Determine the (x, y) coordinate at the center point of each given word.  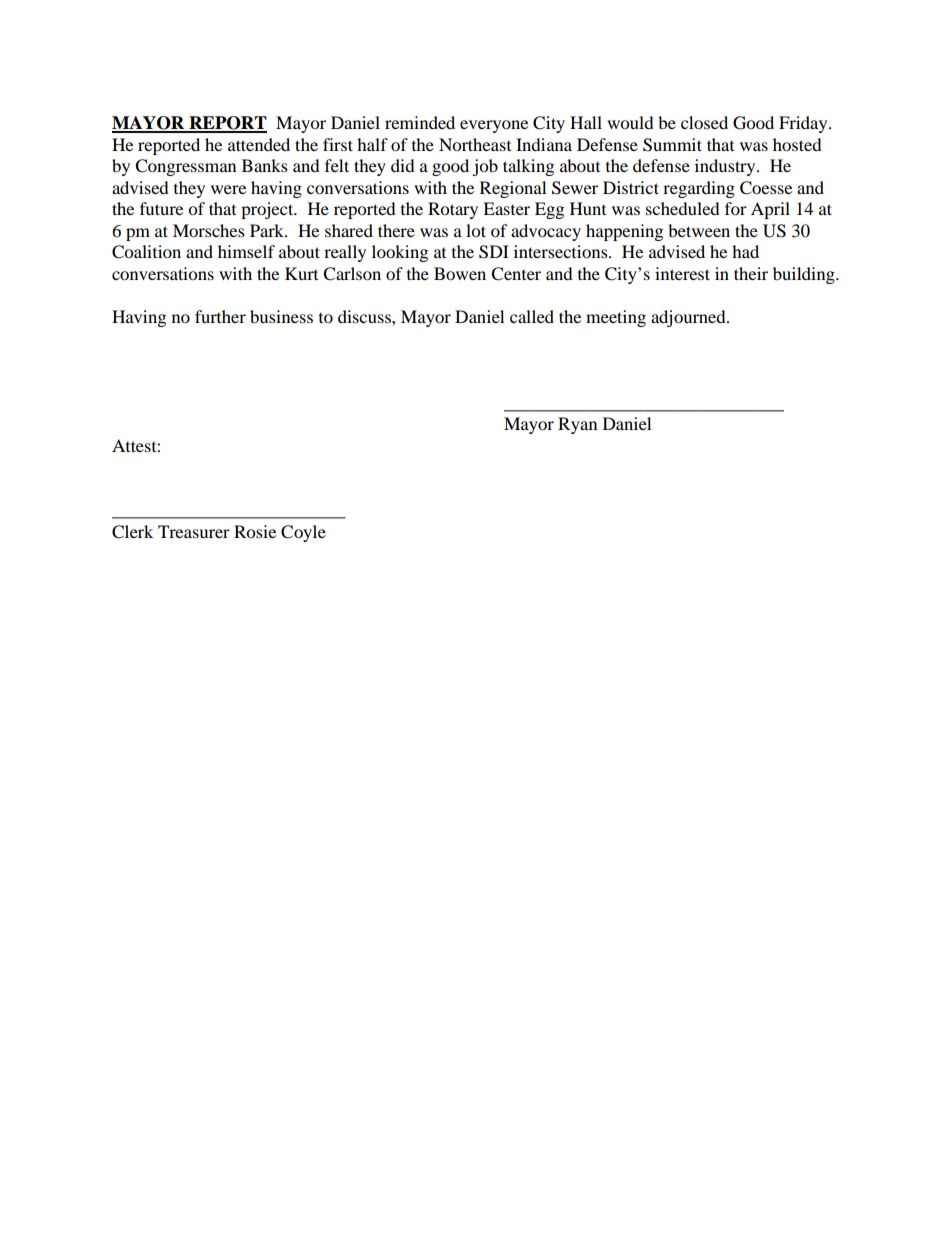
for (736, 208)
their (751, 273)
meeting (616, 318)
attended (259, 144)
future (161, 208)
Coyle (303, 533)
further (220, 316)
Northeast (475, 144)
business (281, 316)
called (532, 316)
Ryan (577, 425)
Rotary (453, 210)
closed (704, 122)
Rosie (255, 531)
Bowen (460, 273)
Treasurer (194, 531)
